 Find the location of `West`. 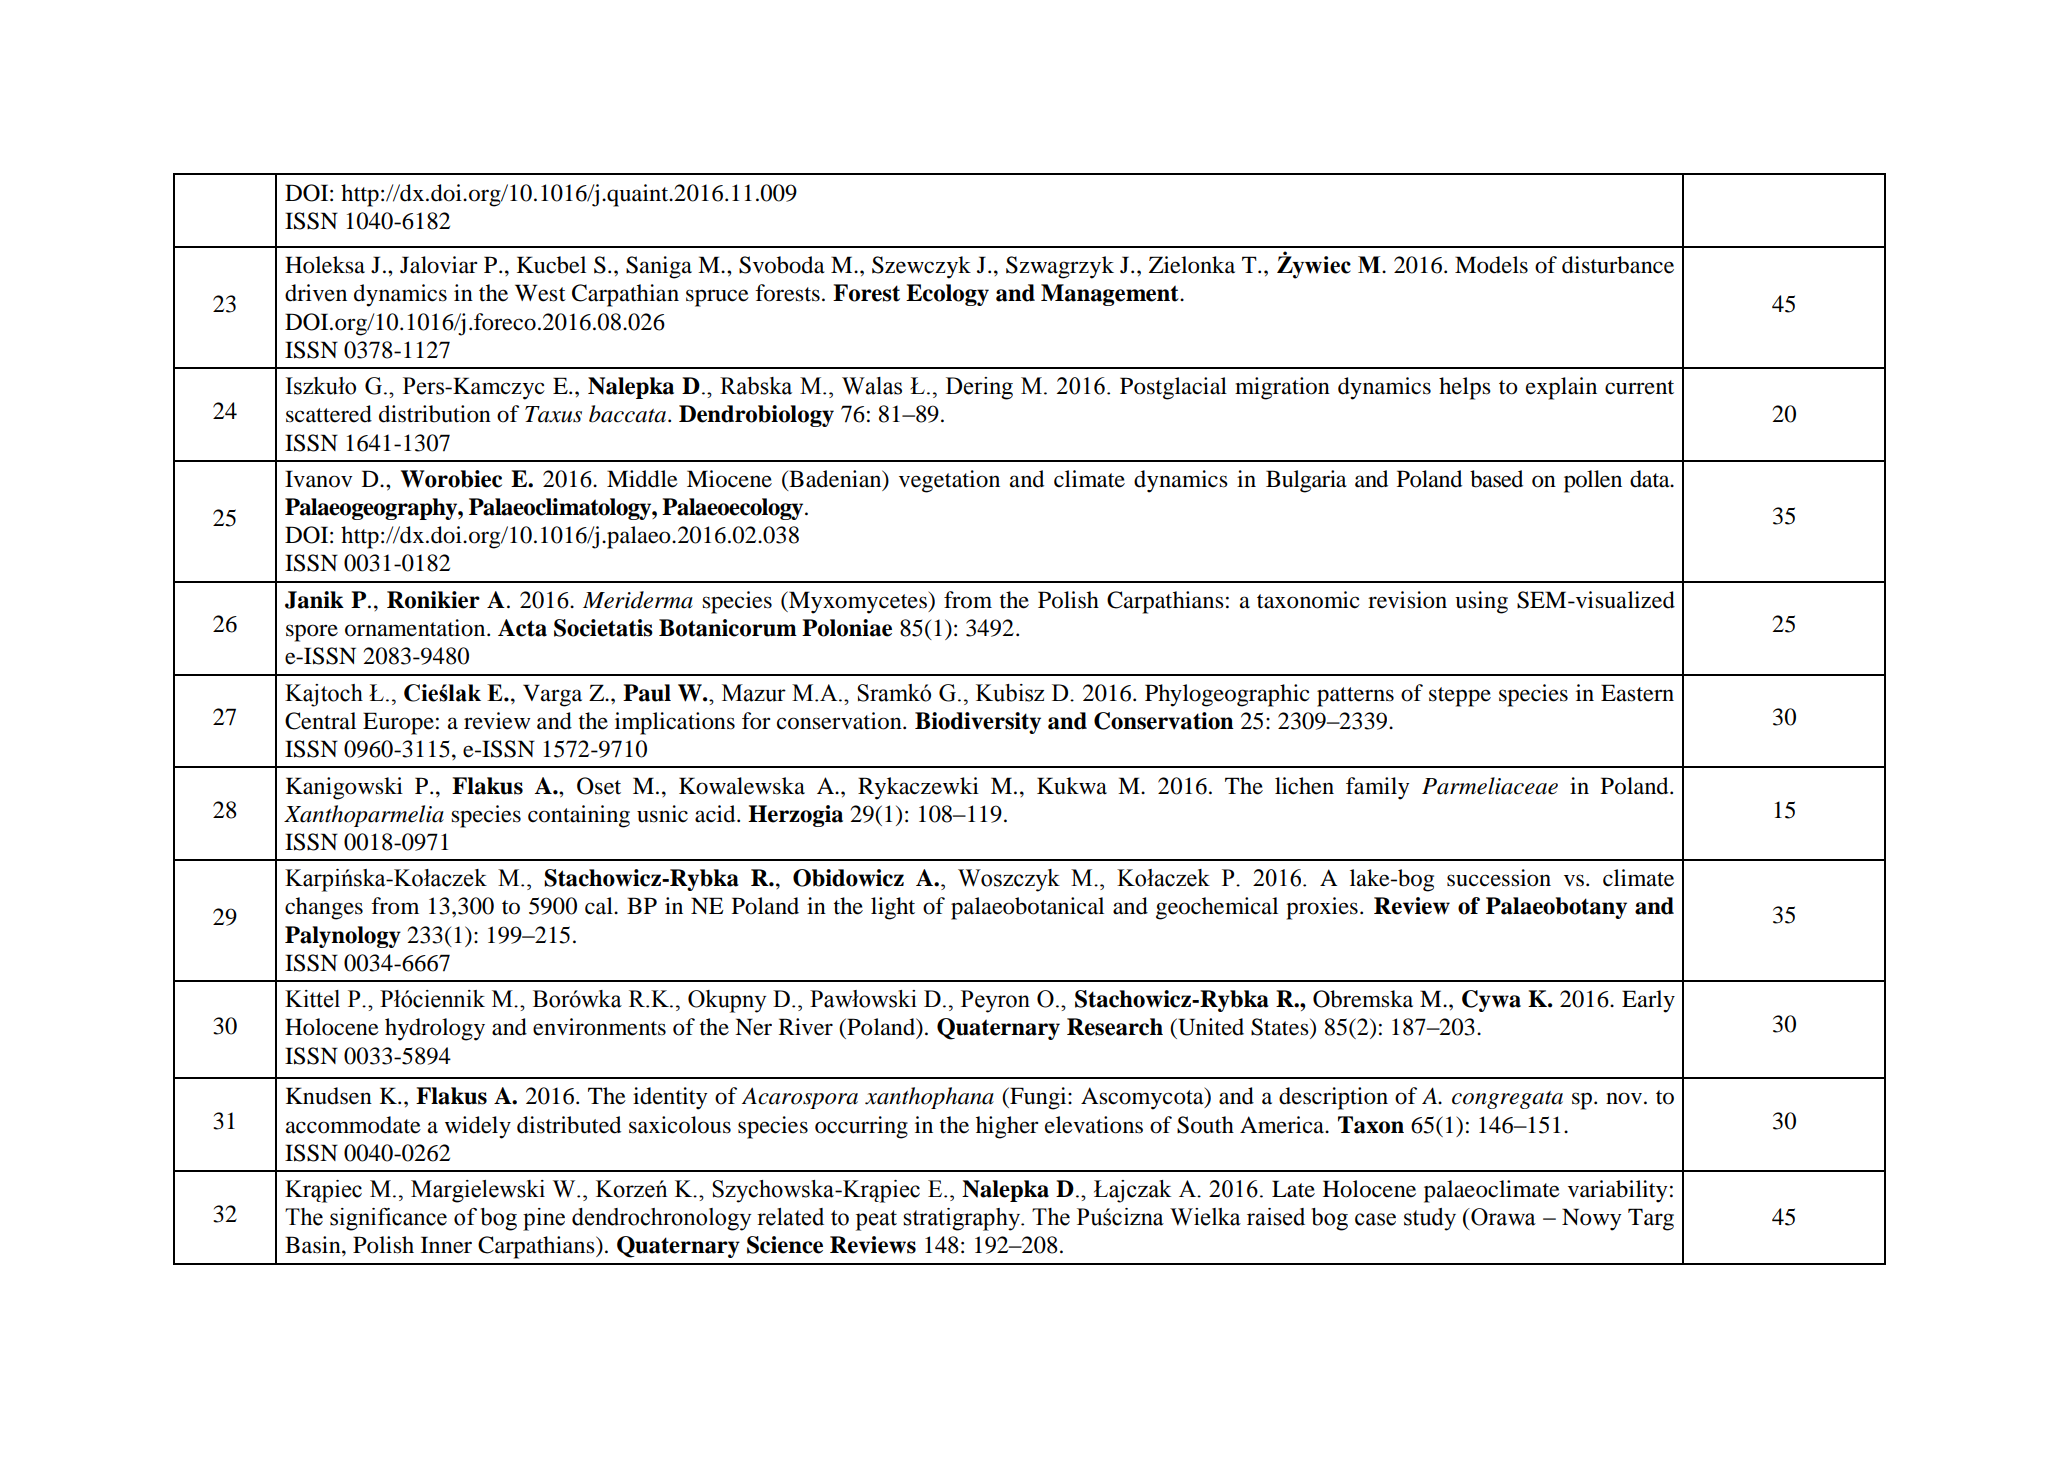

West is located at coordinates (540, 293).
